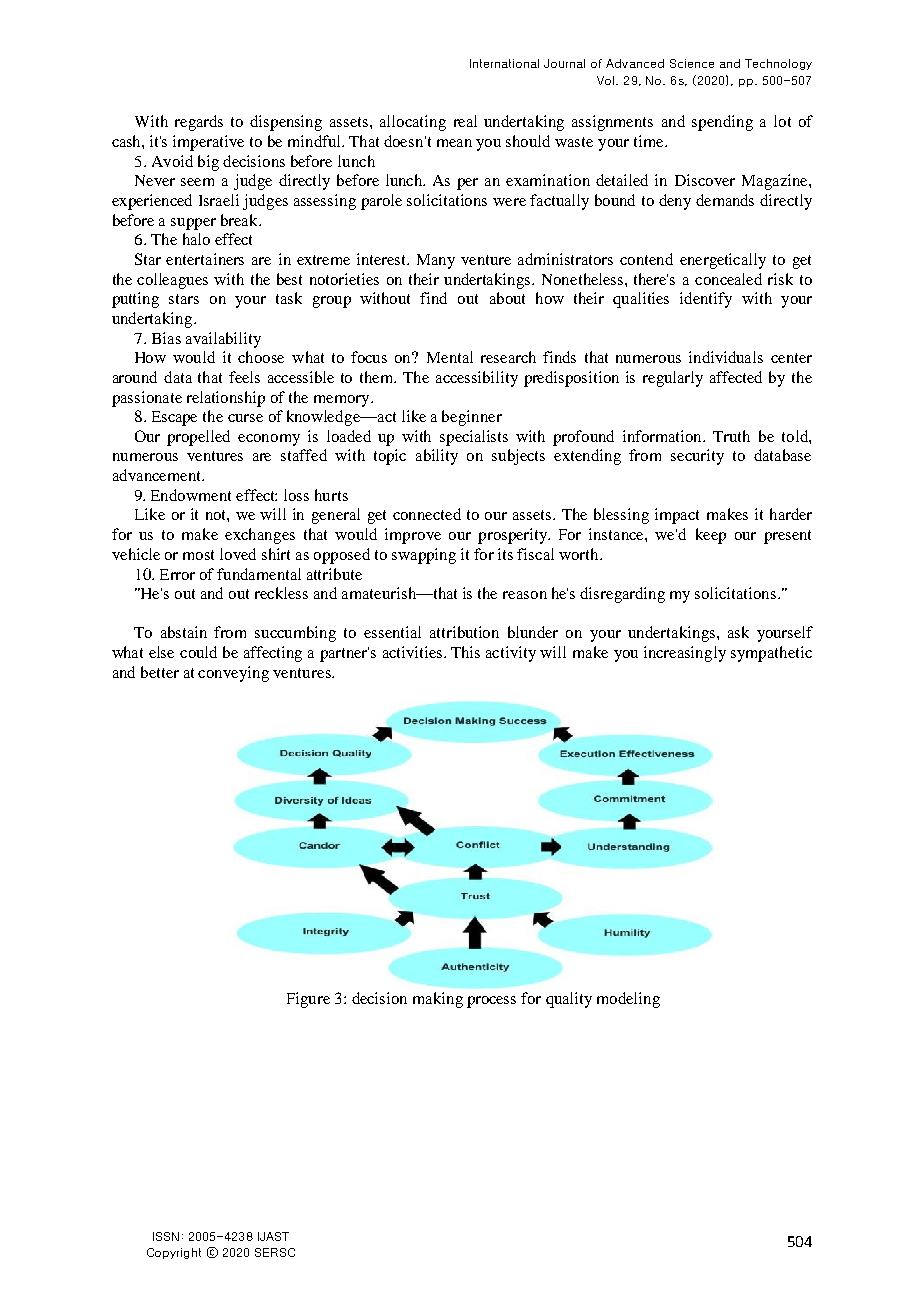  What do you see at coordinates (465, 121) in the screenshot?
I see `real` at bounding box center [465, 121].
